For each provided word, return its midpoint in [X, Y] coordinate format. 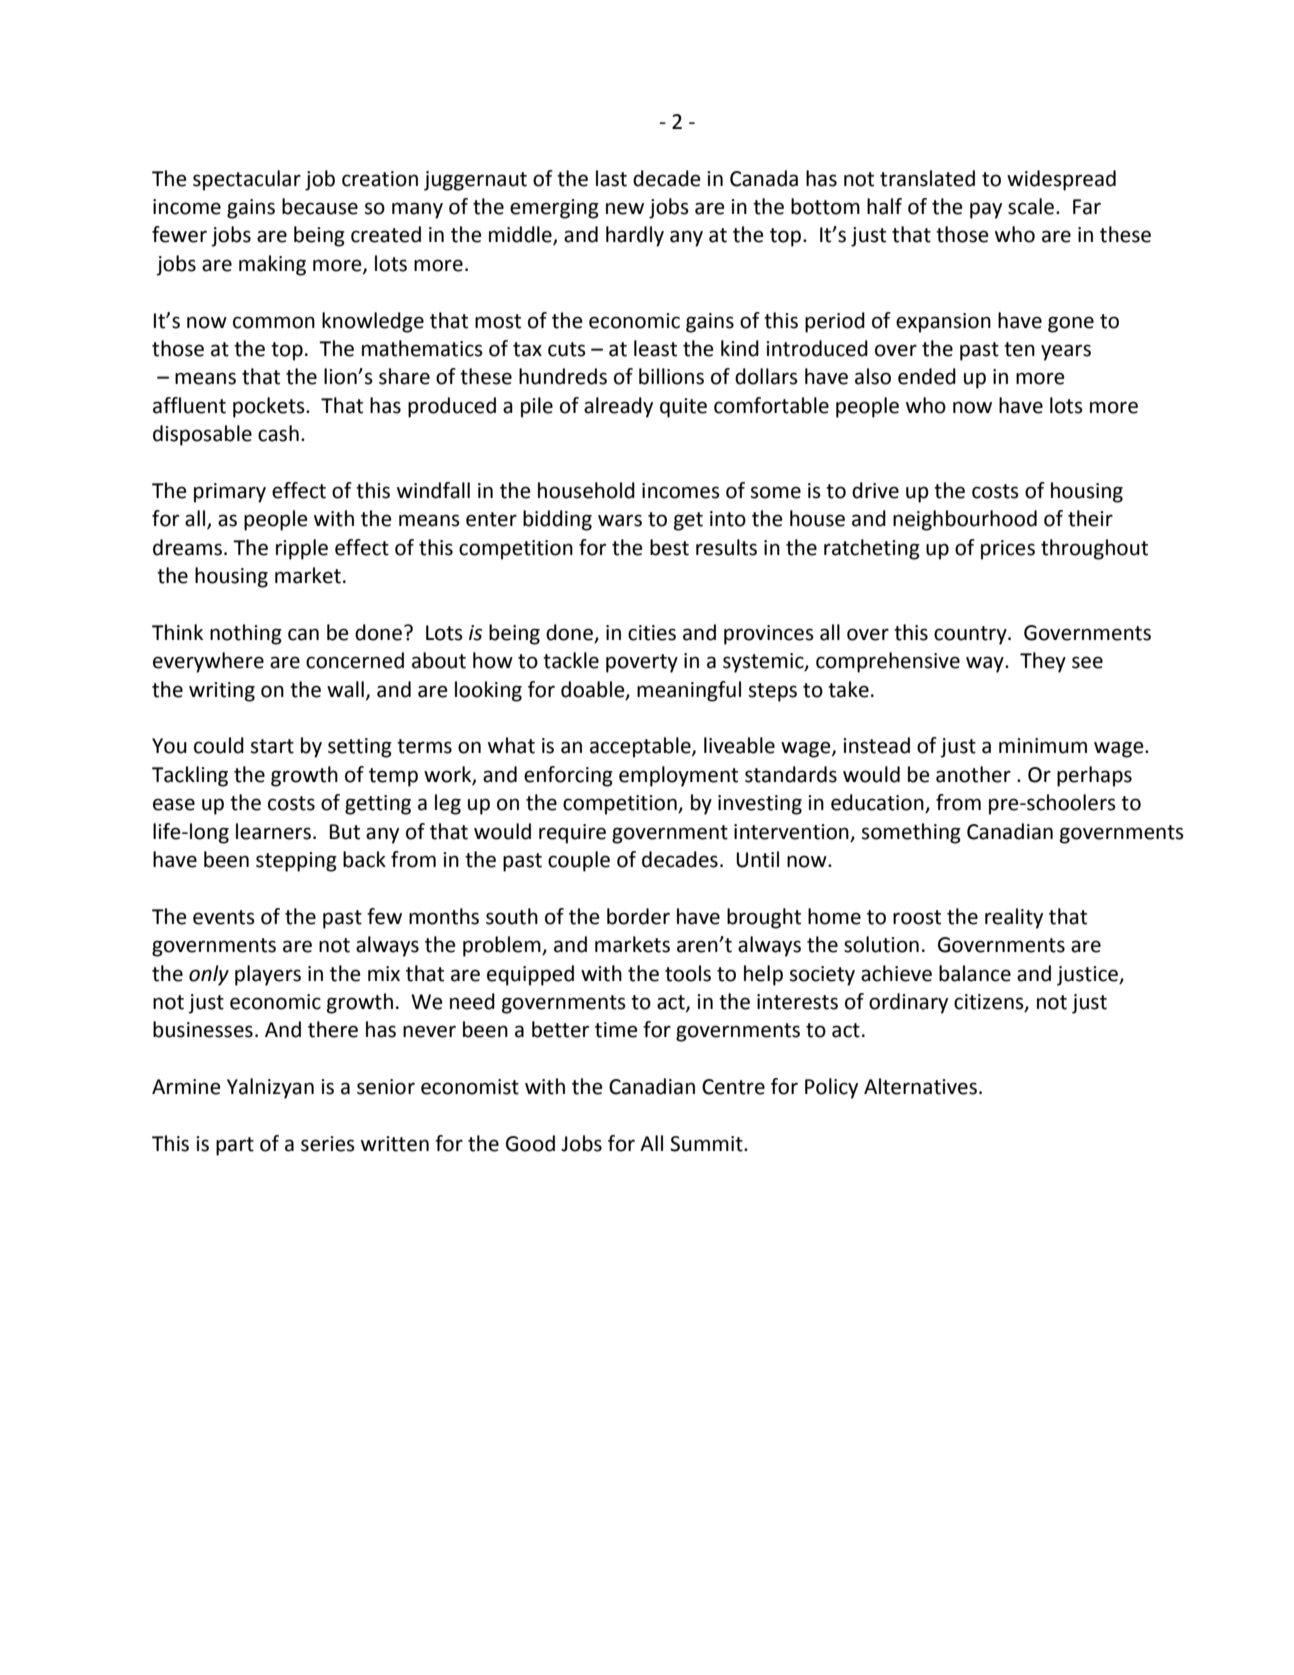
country [971, 635]
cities [652, 633]
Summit [707, 1144]
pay [986, 210]
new [625, 208]
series [328, 1144]
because [320, 206]
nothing [246, 634]
